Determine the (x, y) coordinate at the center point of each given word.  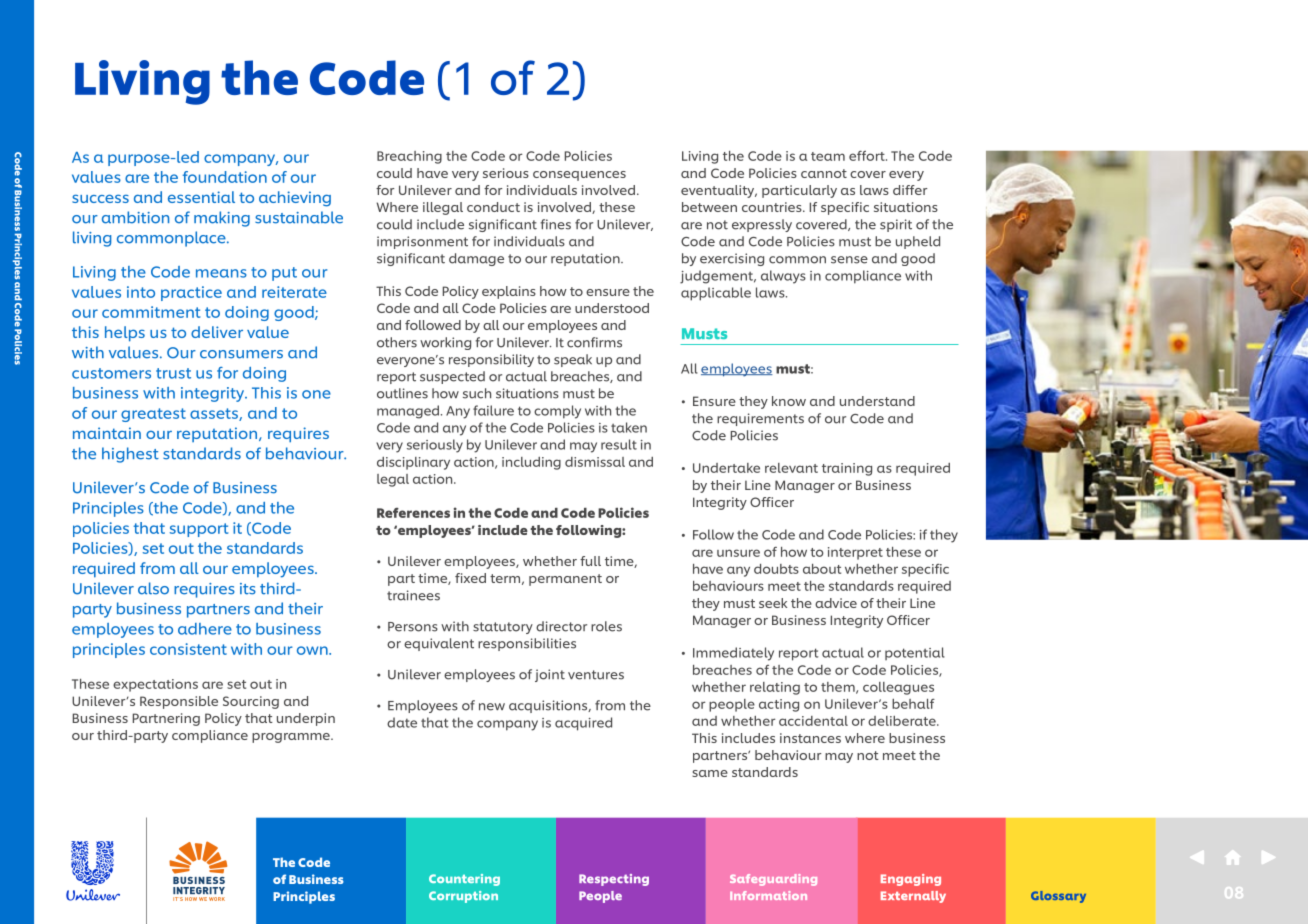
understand (877, 401)
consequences (579, 176)
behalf (913, 704)
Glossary (1058, 897)
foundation (225, 177)
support (199, 530)
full (590, 561)
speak (573, 360)
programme (292, 738)
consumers (241, 354)
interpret (855, 553)
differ (910, 190)
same (710, 773)
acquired (583, 724)
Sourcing (251, 702)
